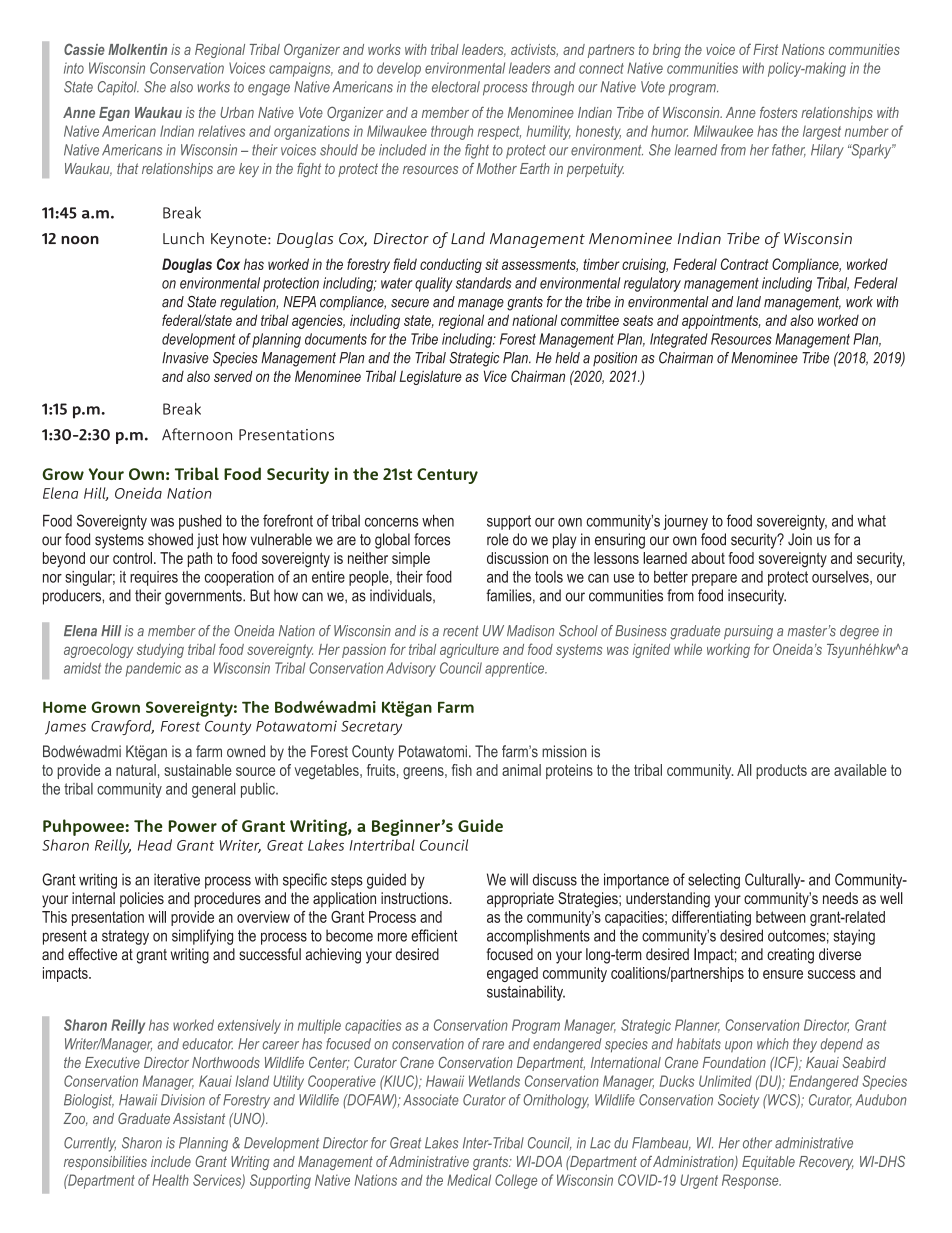 The image size is (952, 1233). I want to click on Medical, so click(469, 1180).
